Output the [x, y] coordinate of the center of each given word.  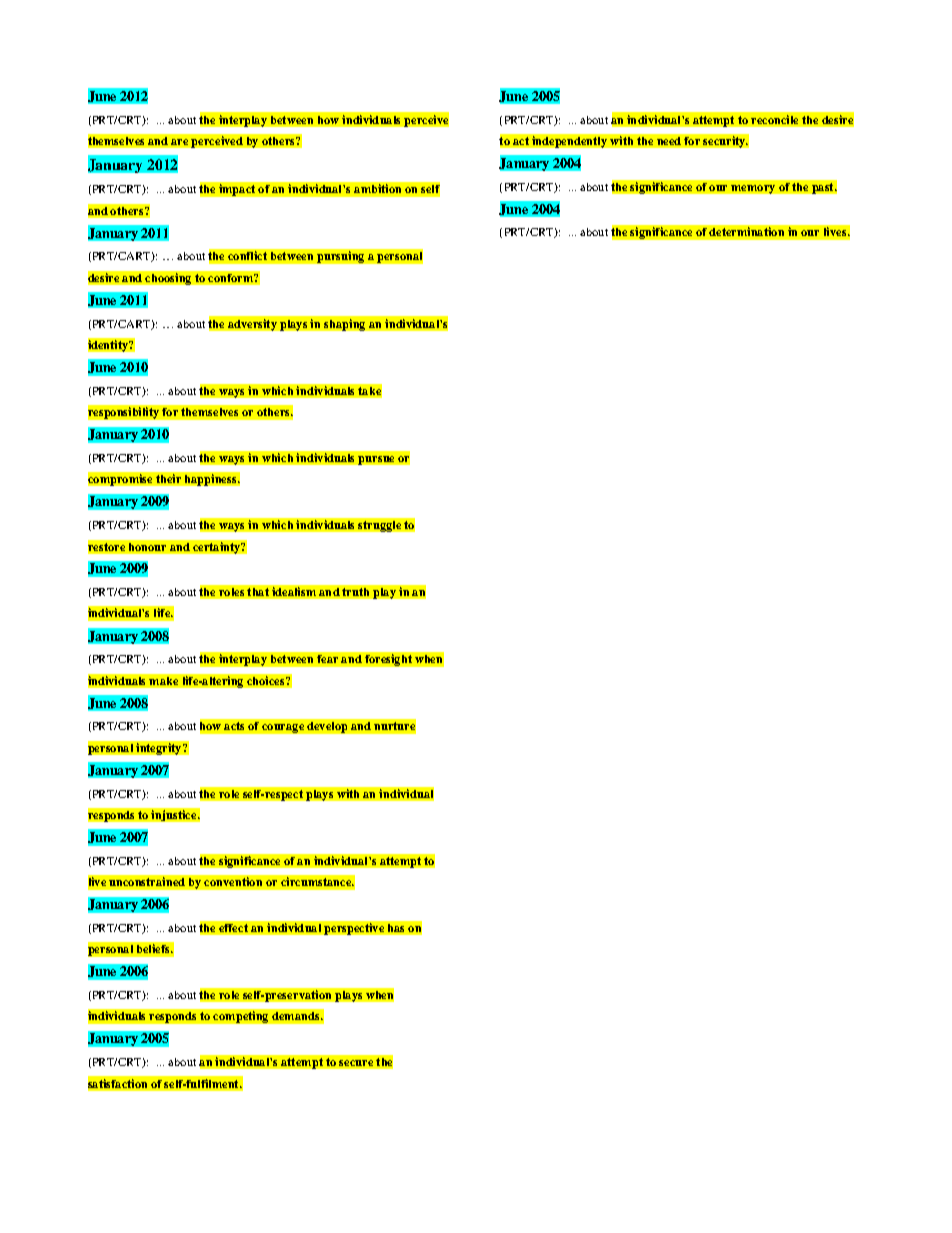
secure [356, 1063]
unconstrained [147, 881]
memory [753, 189]
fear [327, 659]
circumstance [317, 881]
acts [234, 726]
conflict [247, 255]
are [179, 142]
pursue [376, 460]
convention [233, 881]
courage [283, 728]
